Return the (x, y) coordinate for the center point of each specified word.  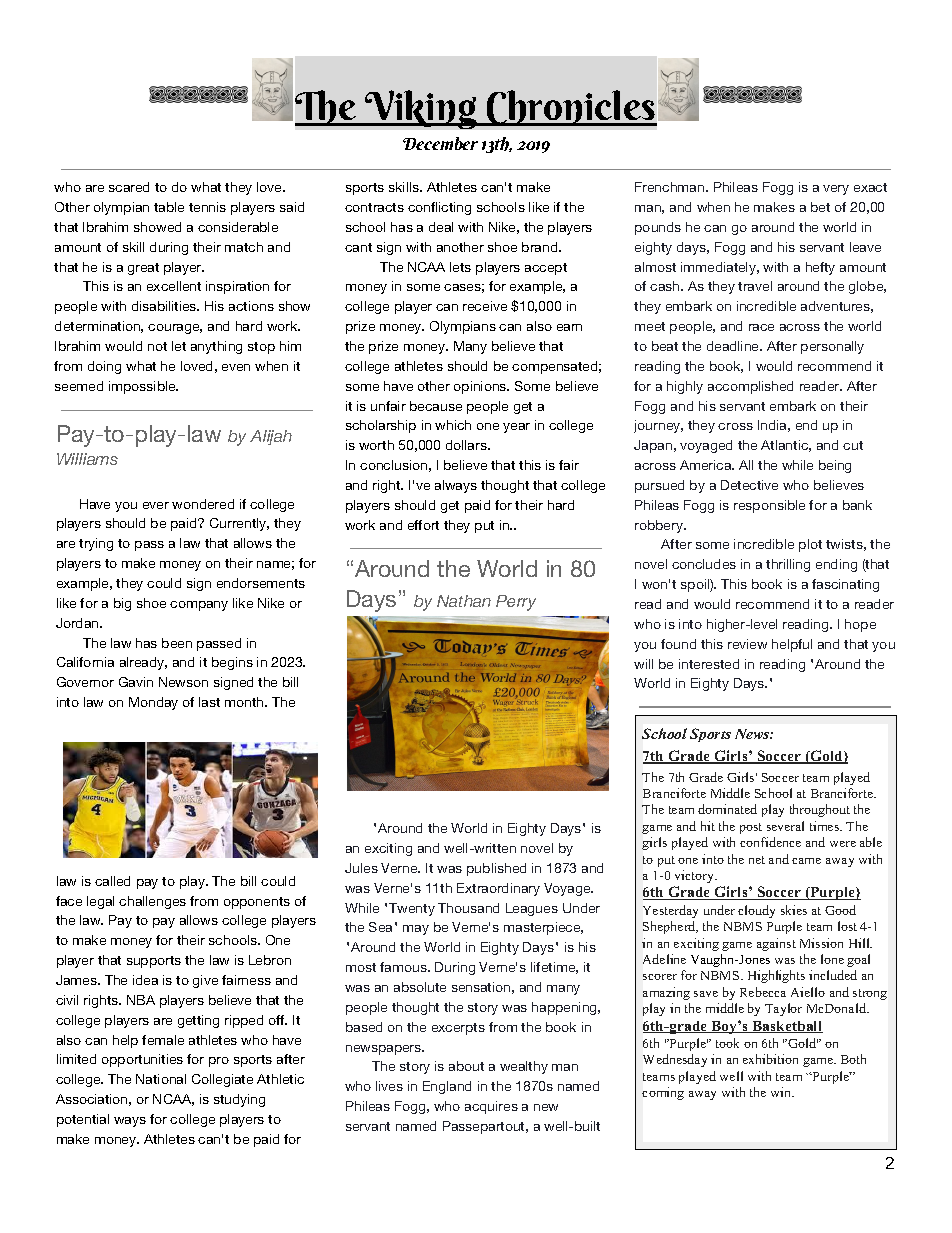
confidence (770, 842)
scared (129, 187)
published (496, 869)
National (161, 1079)
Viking (421, 109)
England (447, 1087)
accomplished (750, 387)
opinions (481, 387)
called (112, 881)
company (199, 606)
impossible (143, 387)
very (836, 190)
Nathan (464, 601)
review (747, 644)
